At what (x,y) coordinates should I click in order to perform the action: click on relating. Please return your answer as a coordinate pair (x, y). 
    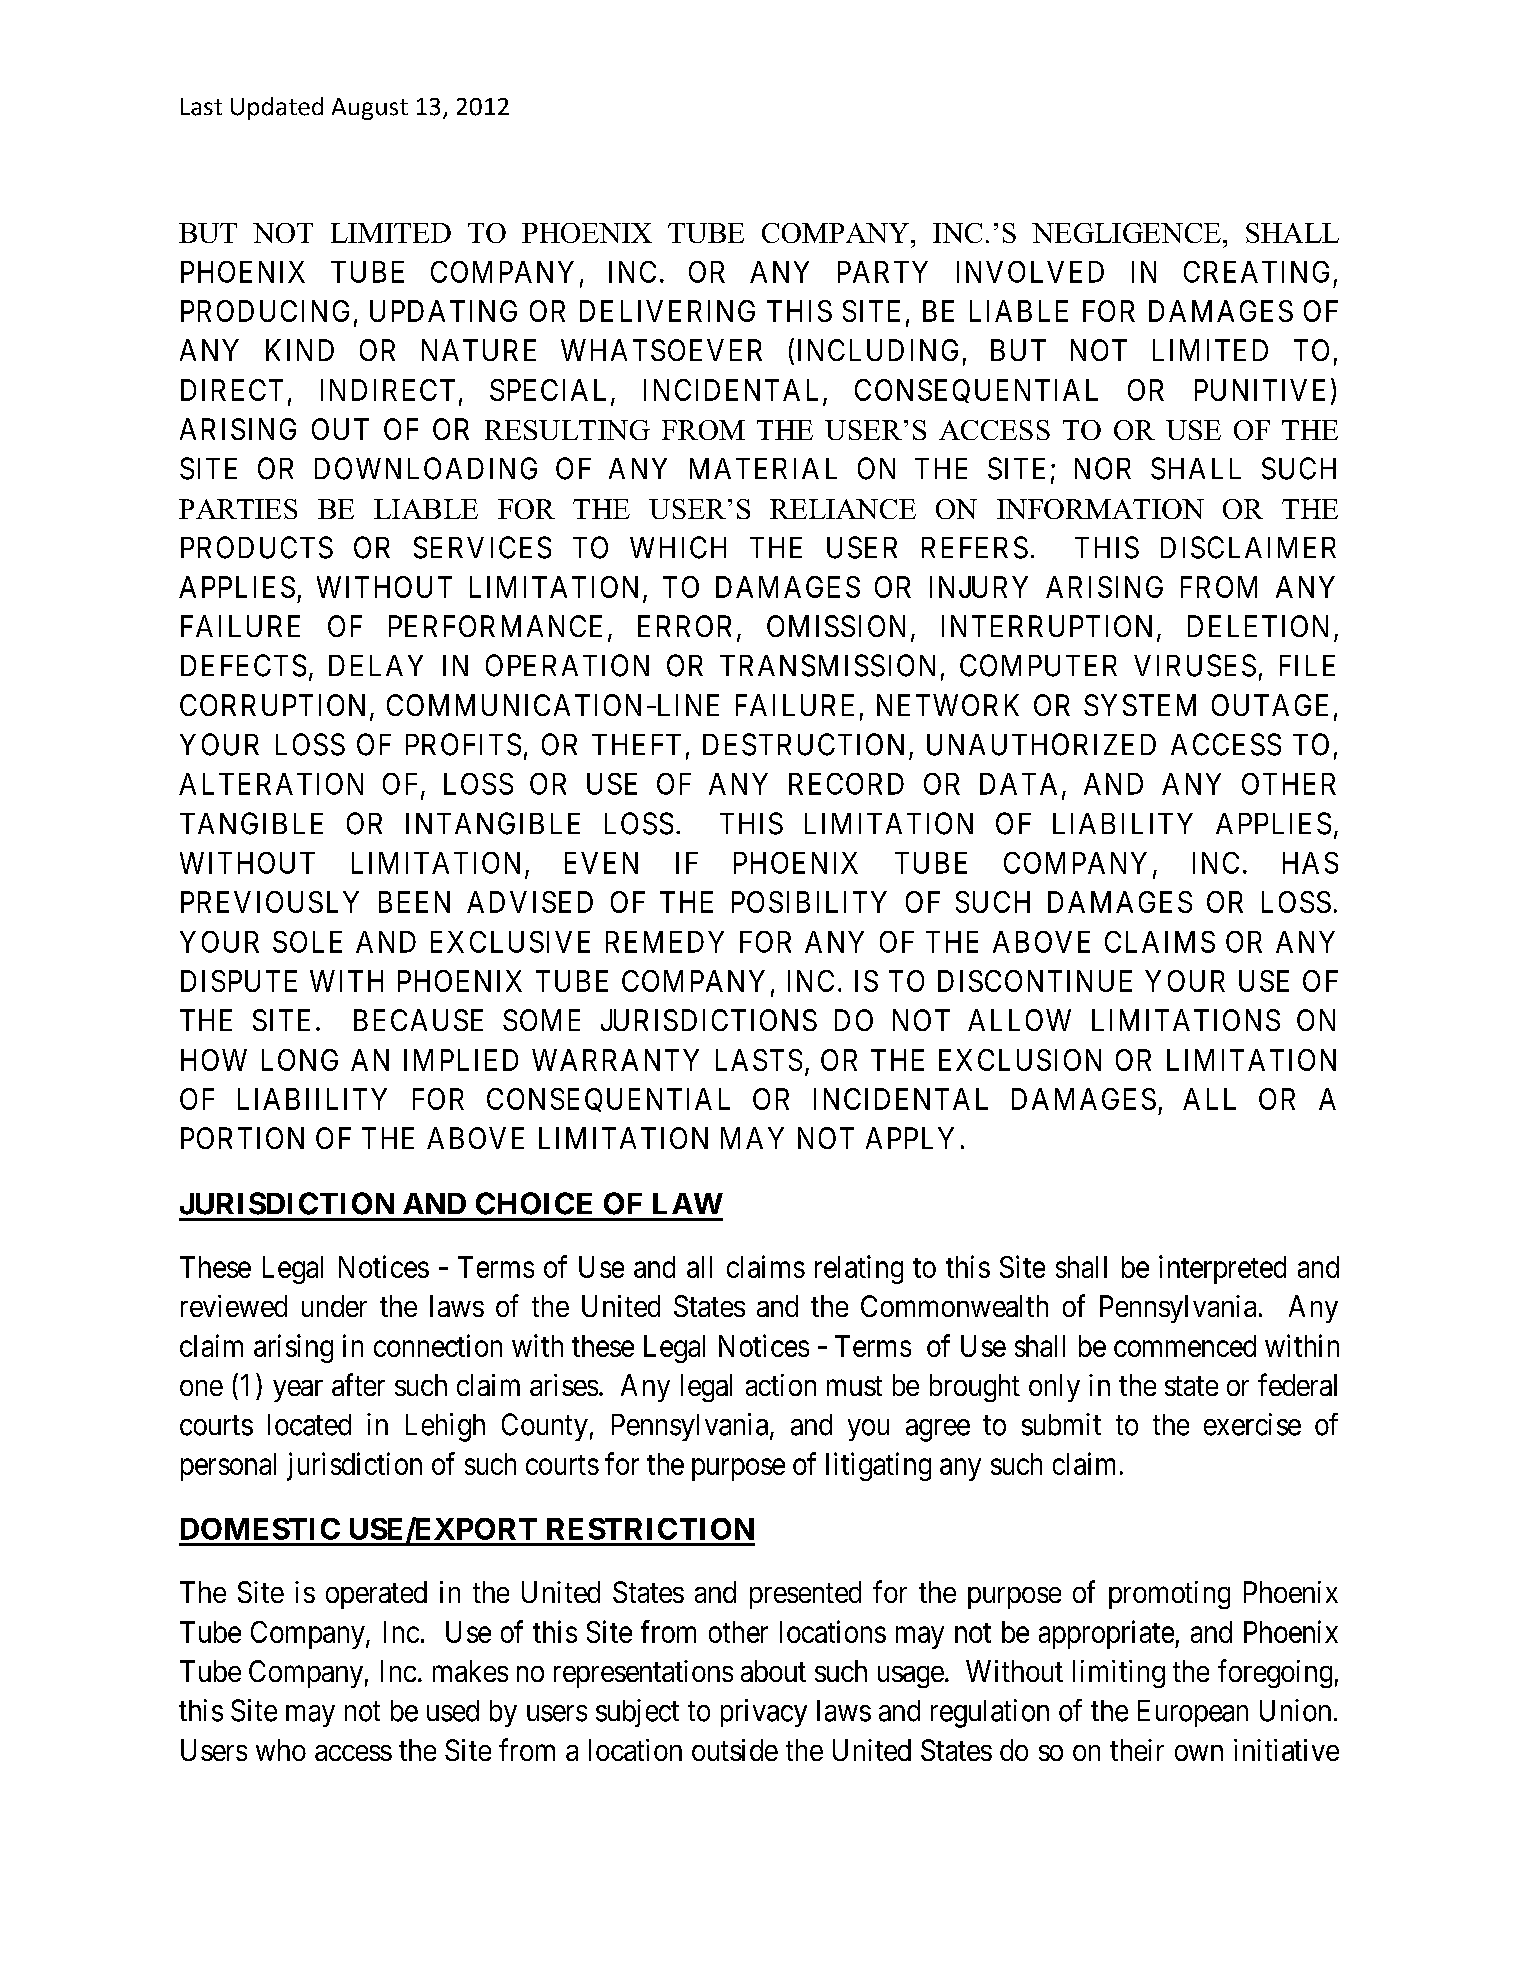
    Looking at the image, I should click on (859, 1269).
